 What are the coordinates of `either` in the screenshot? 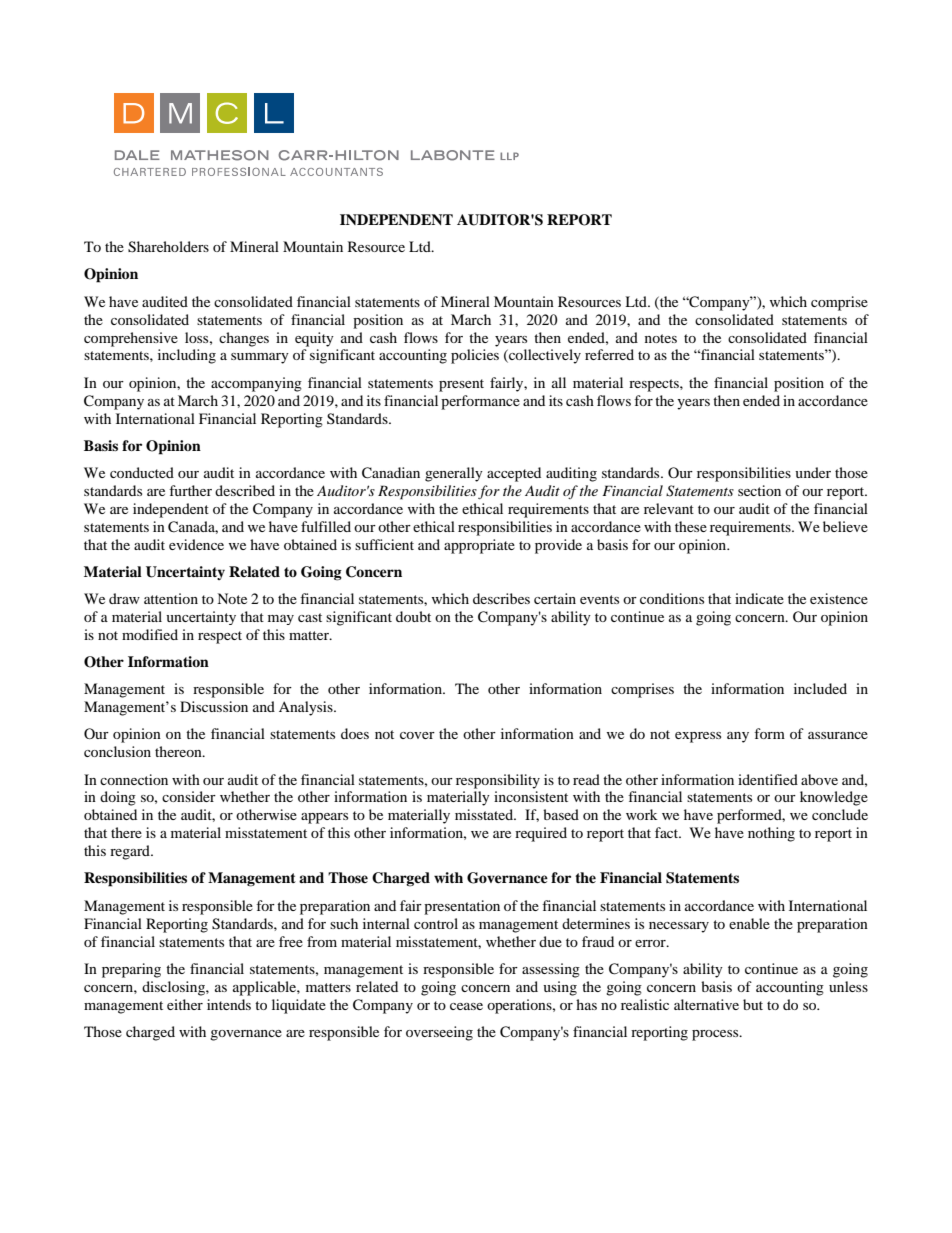 It's located at (185, 1004).
